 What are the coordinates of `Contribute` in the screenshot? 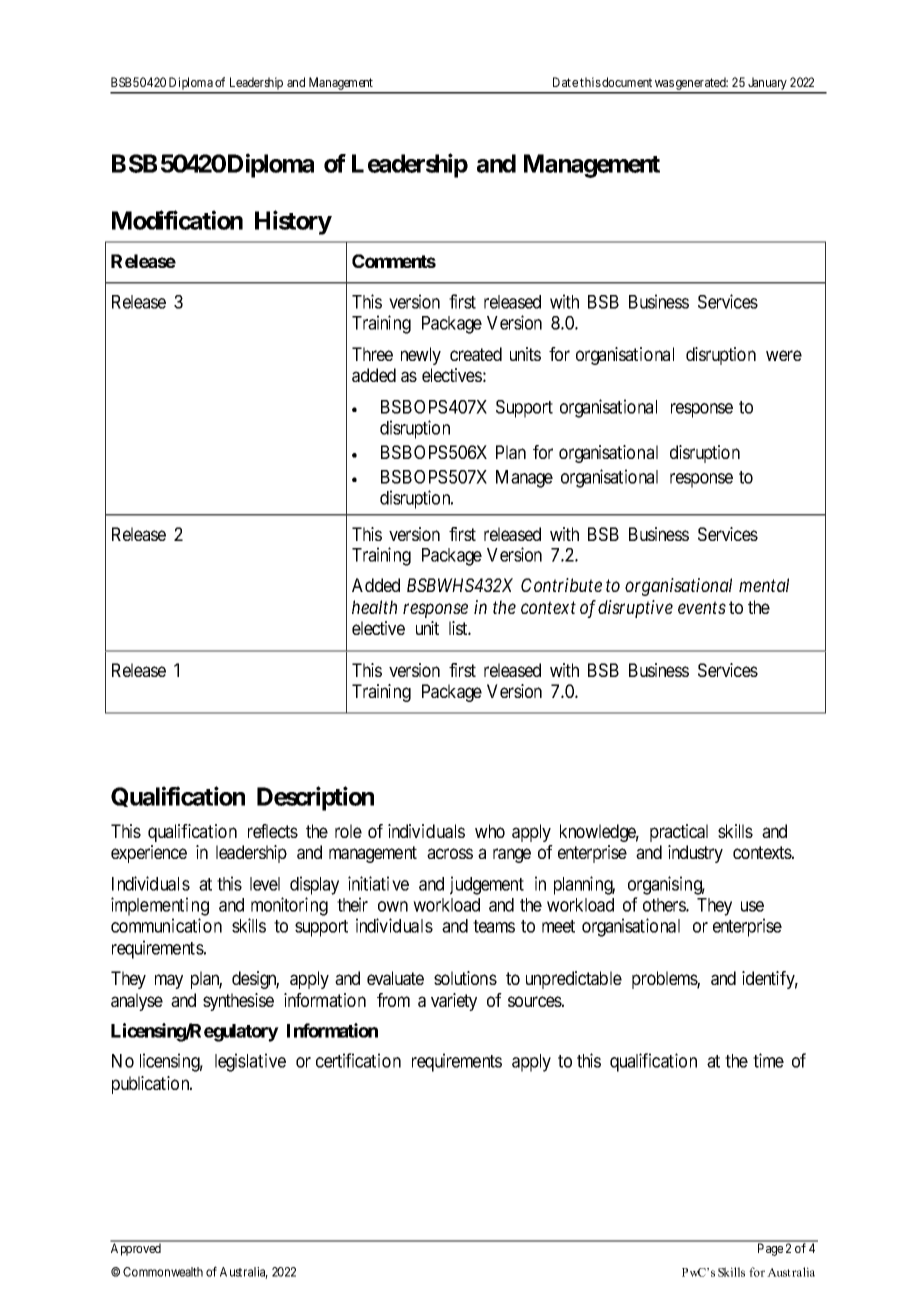 It's located at (561, 585).
